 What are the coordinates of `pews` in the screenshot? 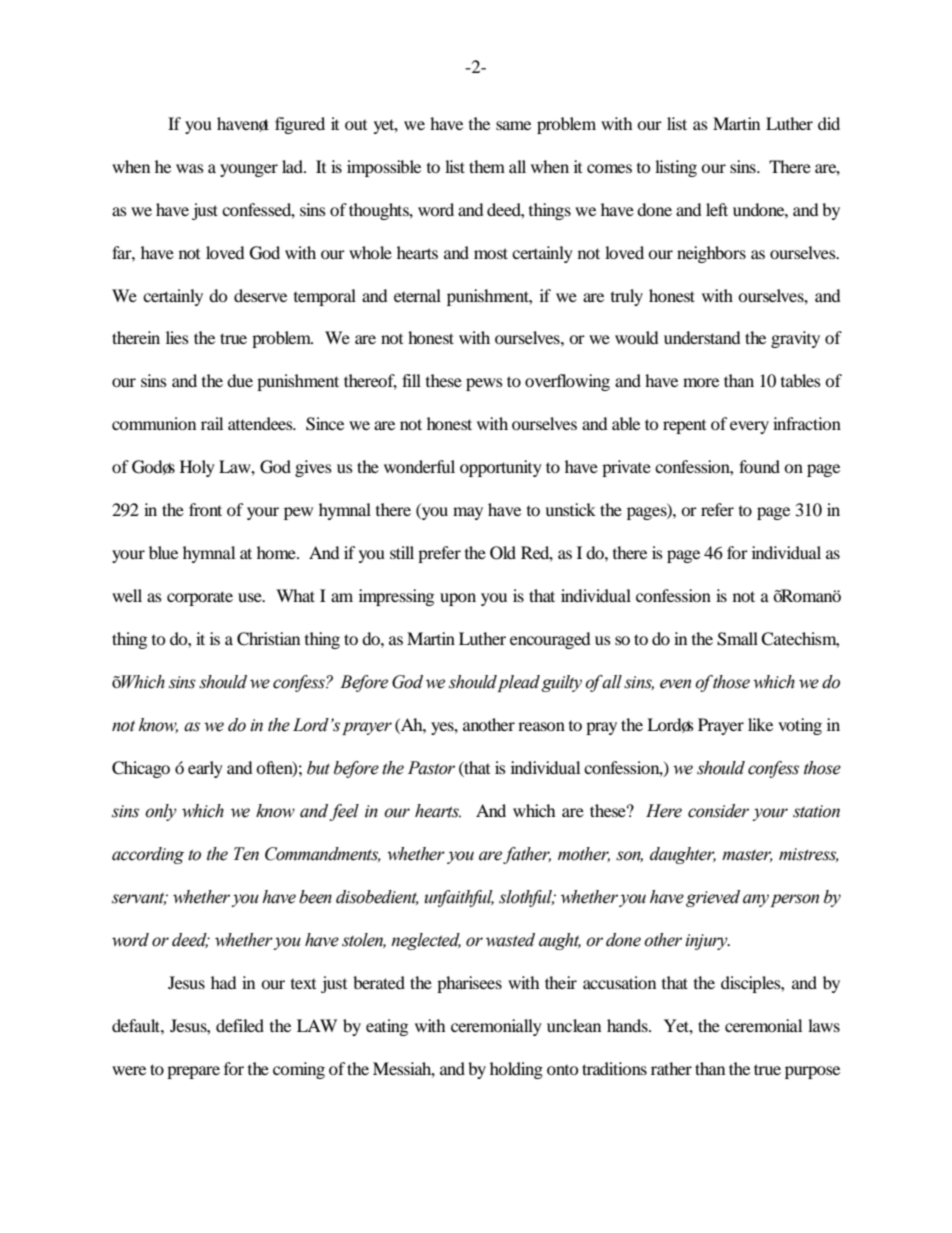 It's located at (484, 384).
